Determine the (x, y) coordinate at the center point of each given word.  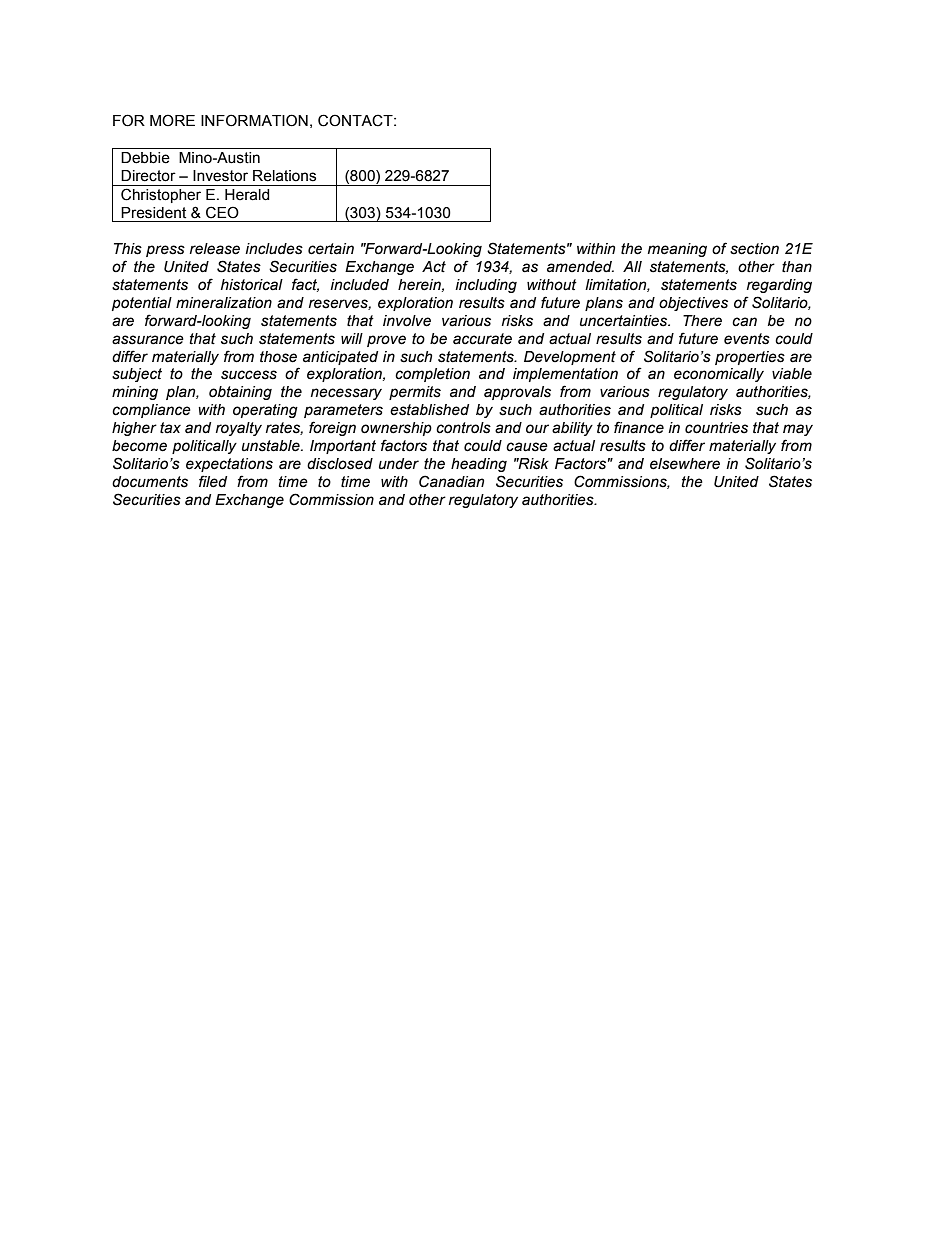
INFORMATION (254, 120)
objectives (693, 304)
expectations (229, 465)
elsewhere (685, 464)
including (486, 286)
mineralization (224, 303)
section (754, 249)
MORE (172, 120)
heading (479, 465)
